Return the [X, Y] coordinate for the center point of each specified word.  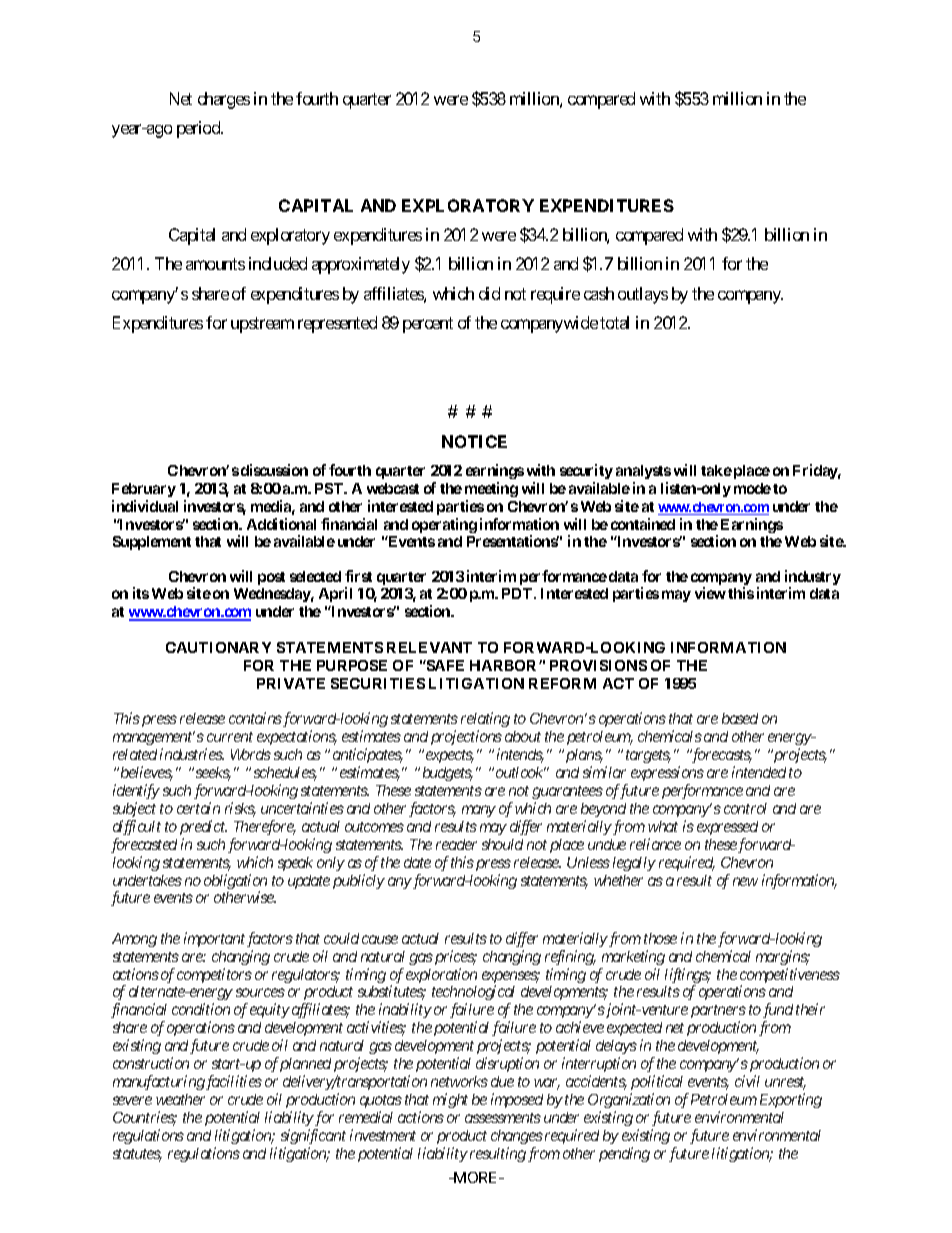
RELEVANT [429, 647]
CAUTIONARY [218, 647]
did [489, 293]
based [740, 718]
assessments [503, 1118]
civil [747, 1081]
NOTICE [474, 441]
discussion [274, 470]
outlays [643, 295]
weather [180, 1099]
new [745, 881]
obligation [235, 883]
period [199, 129]
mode [752, 488]
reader [456, 844]
